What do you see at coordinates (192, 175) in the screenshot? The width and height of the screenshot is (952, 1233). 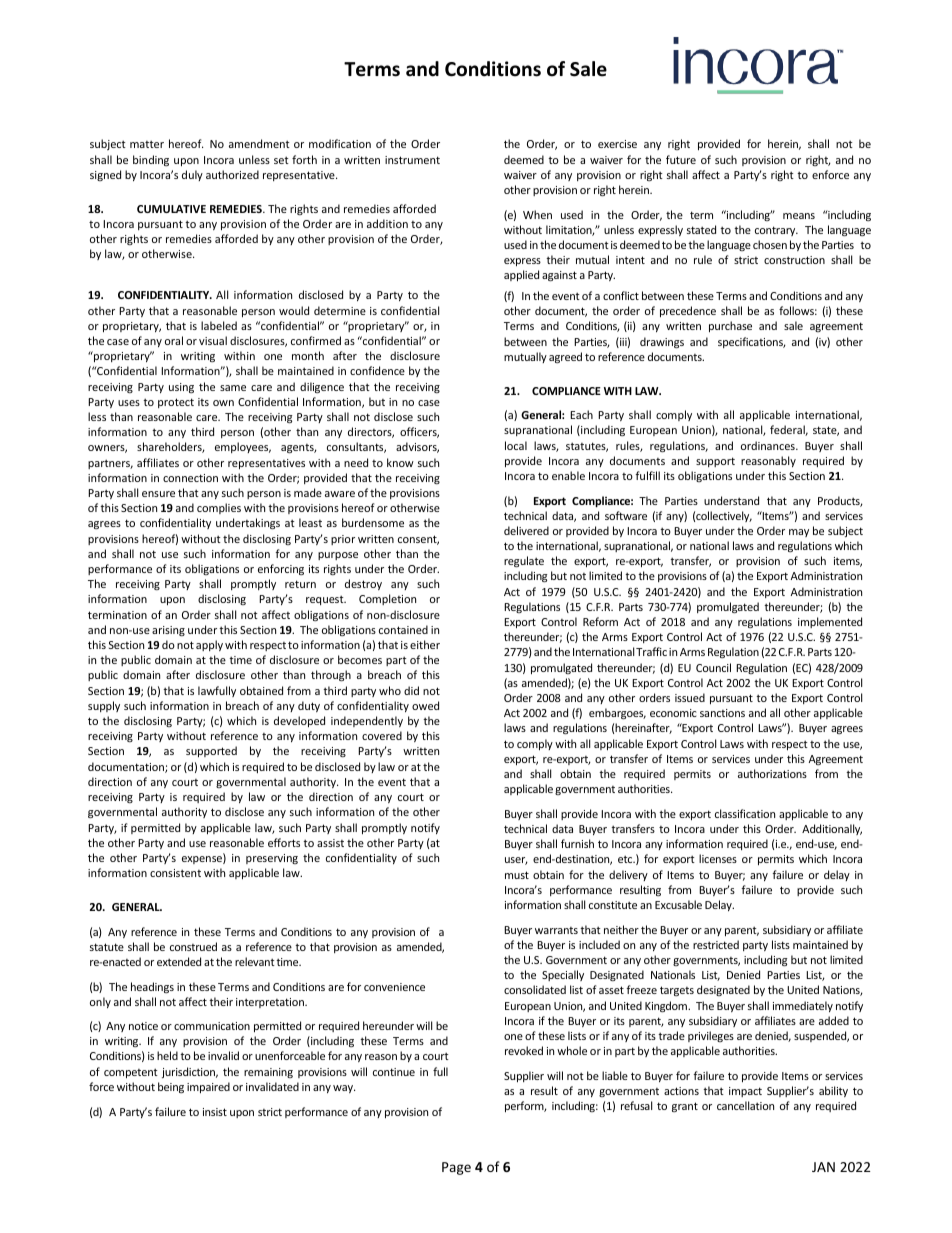 I see `duly` at bounding box center [192, 175].
